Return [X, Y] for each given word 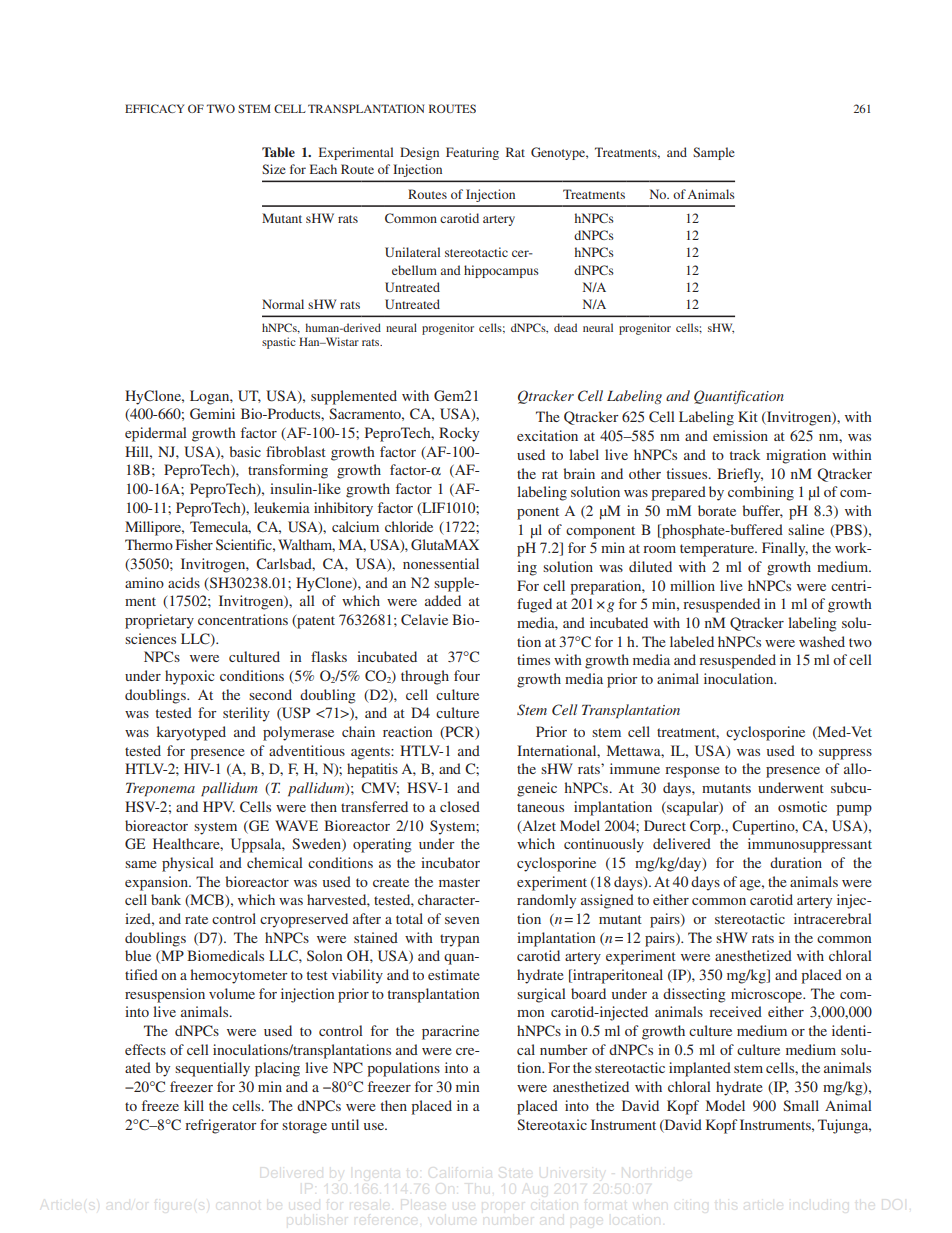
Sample [714, 153]
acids [184, 582]
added [443, 600]
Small [801, 1106]
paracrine [450, 1032]
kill [194, 1105]
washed [822, 641]
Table [278, 152]
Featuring [472, 153]
